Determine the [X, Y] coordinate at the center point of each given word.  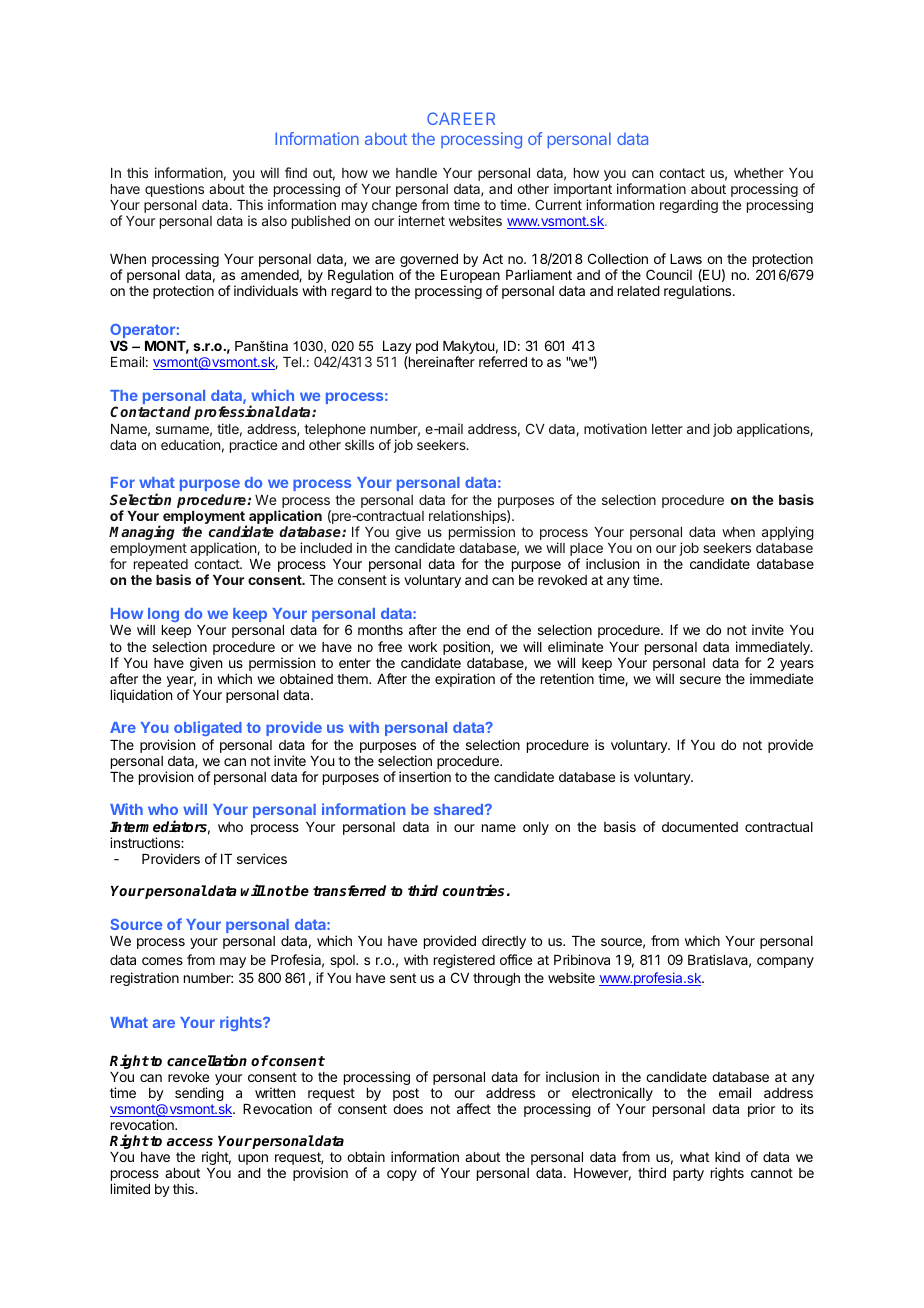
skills [359, 444]
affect [474, 1108]
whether [759, 173]
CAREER [461, 118]
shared [458, 809]
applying [788, 533]
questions [174, 190]
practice [253, 446]
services [262, 858]
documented [700, 827]
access [190, 1142]
